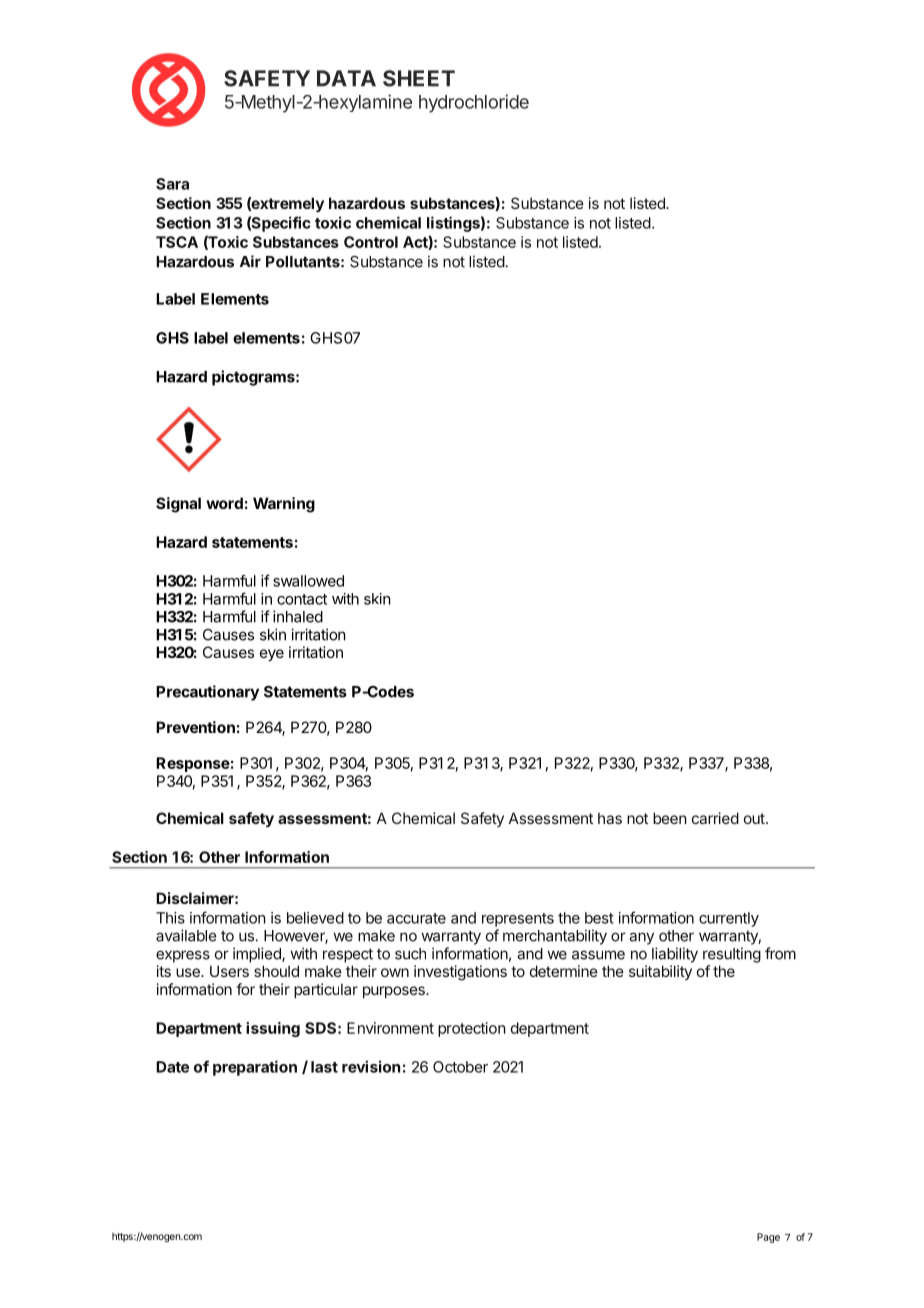 This screenshot has height=1308, width=924. I want to click on SHEET, so click(419, 78).
